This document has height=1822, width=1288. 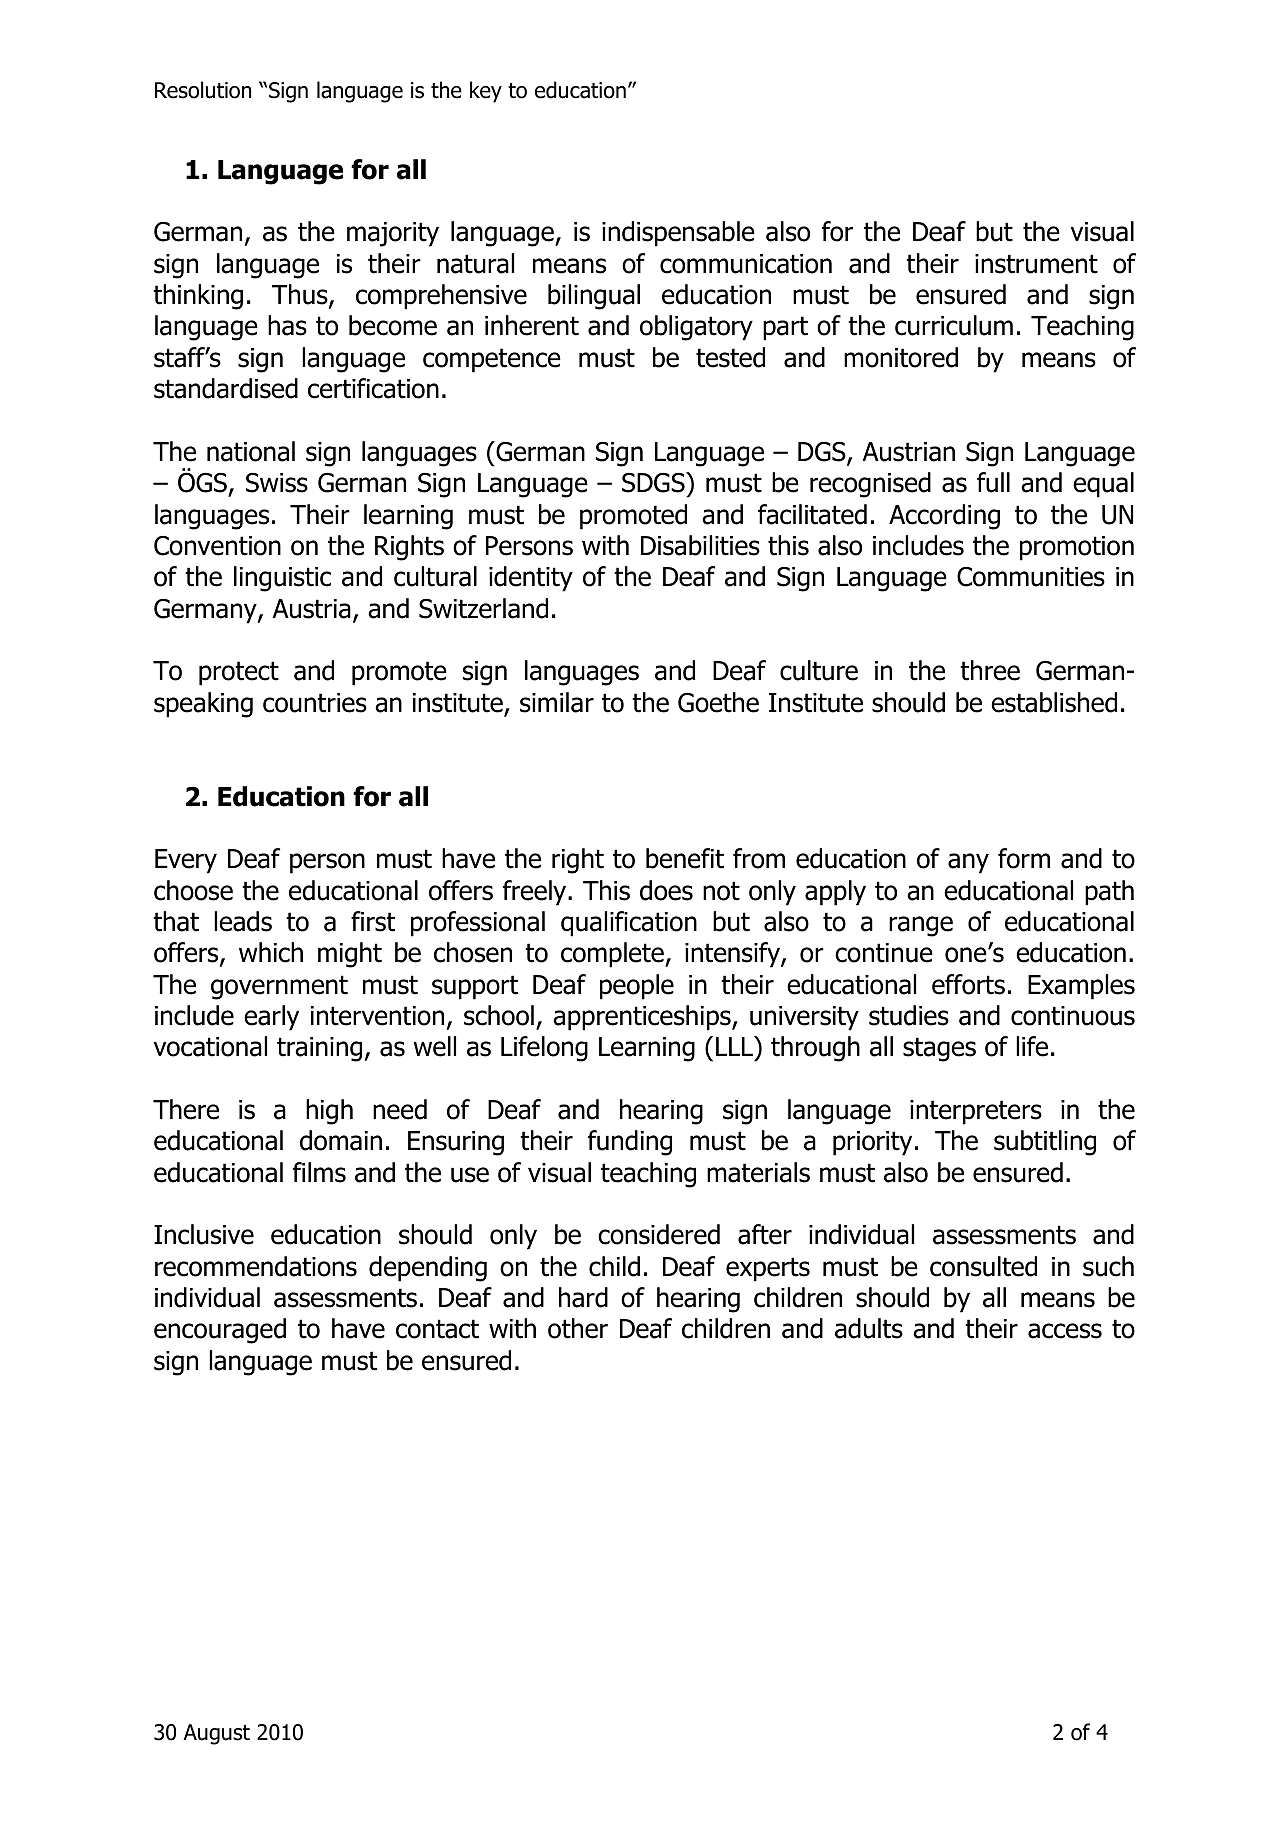 What do you see at coordinates (678, 234) in the document?
I see `indispensable` at bounding box center [678, 234].
